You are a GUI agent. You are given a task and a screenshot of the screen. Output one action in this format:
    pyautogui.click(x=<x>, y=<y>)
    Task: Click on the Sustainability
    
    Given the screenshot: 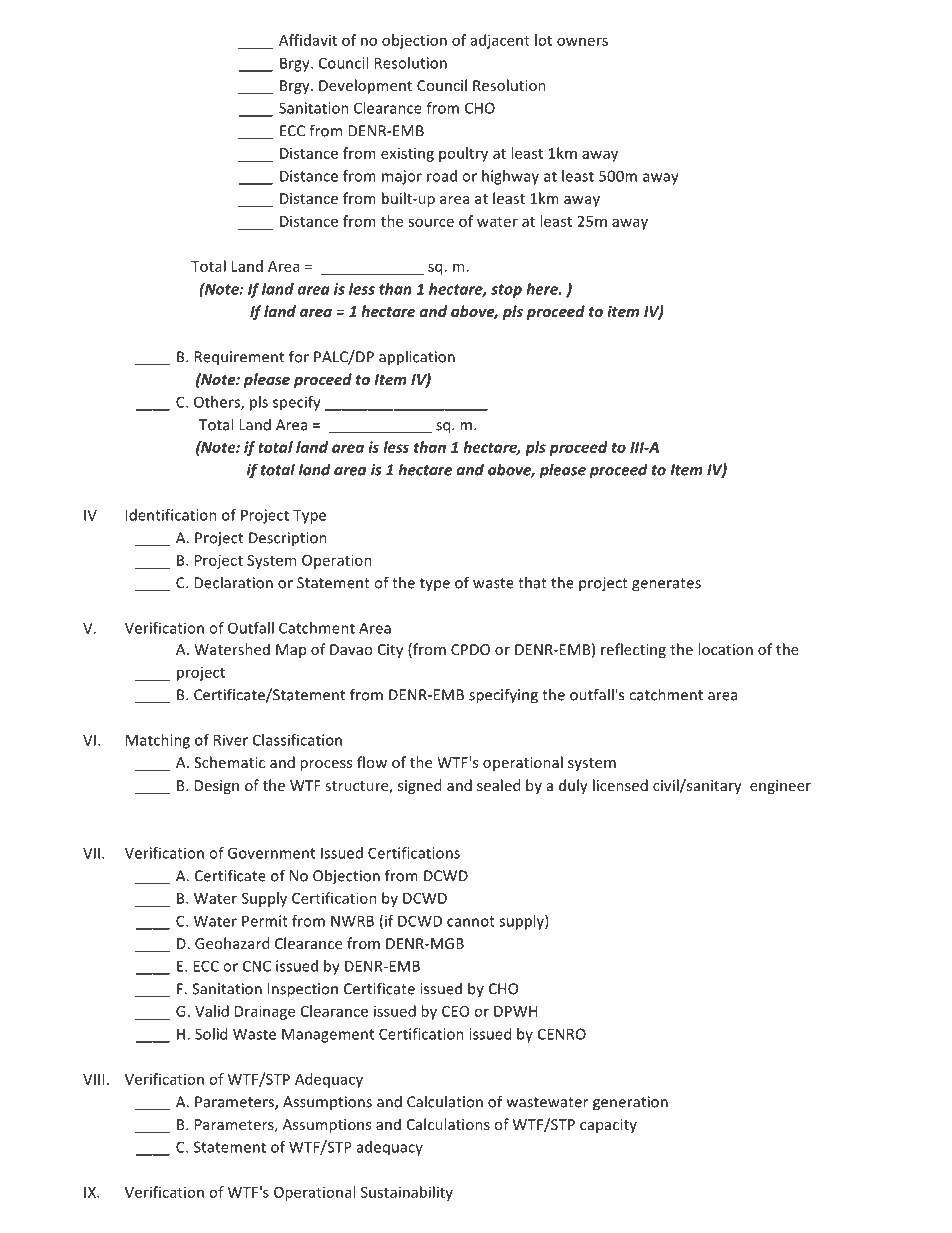 What is the action you would take?
    pyautogui.click(x=407, y=1193)
